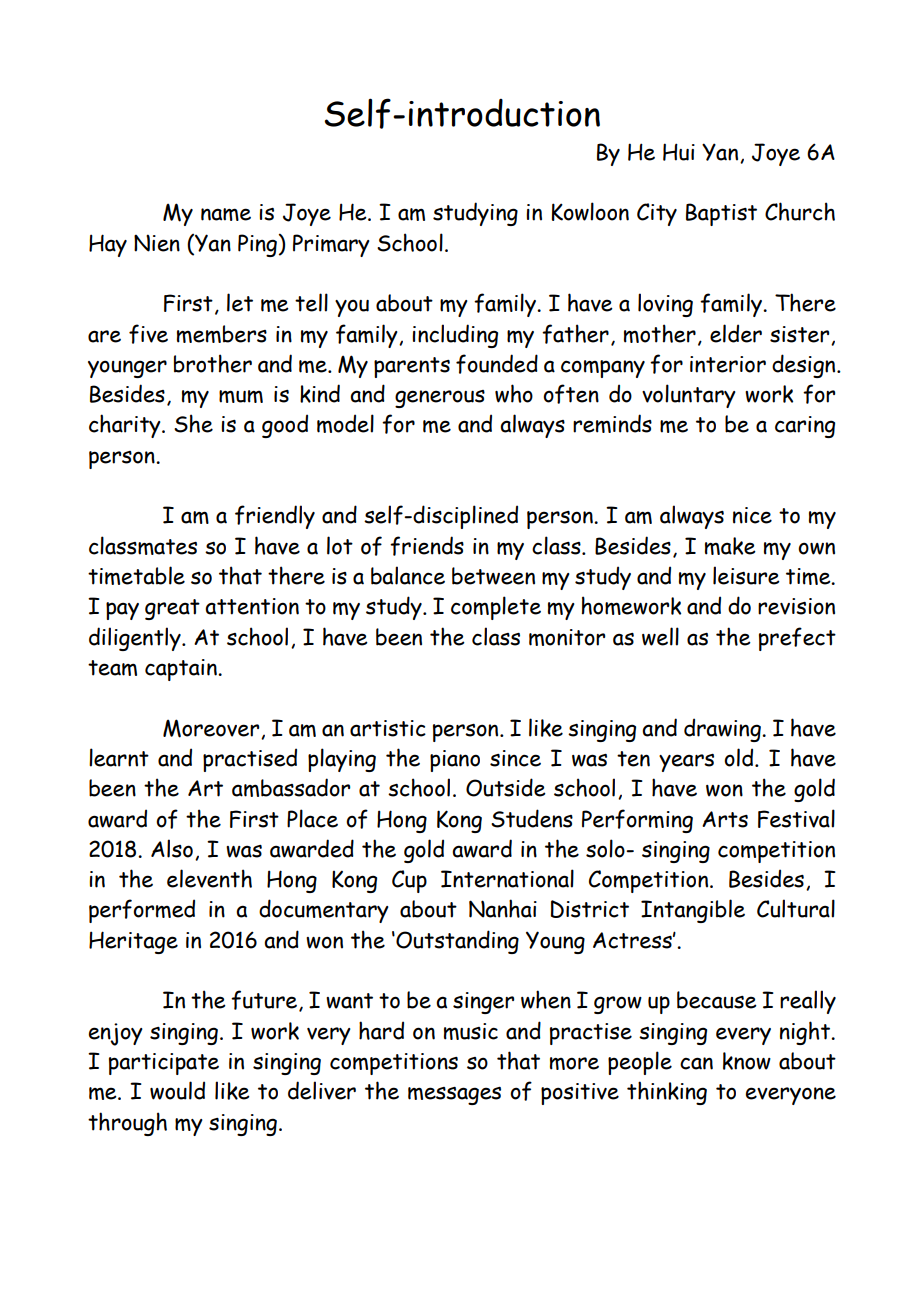  Describe the element at coordinates (725, 819) in the screenshot. I see `Arts` at that location.
